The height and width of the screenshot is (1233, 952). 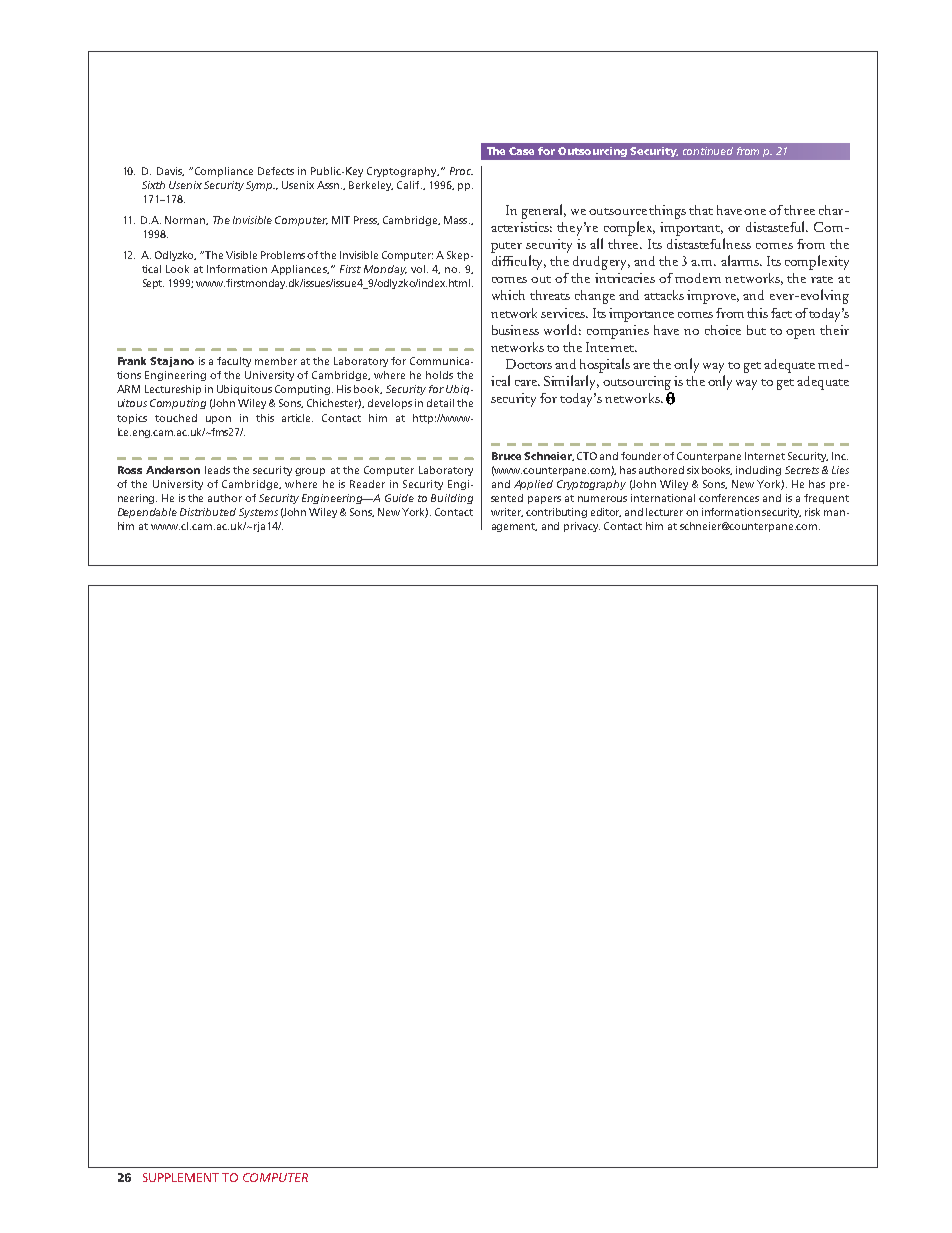 What do you see at coordinates (755, 212) in the screenshot?
I see `one` at bounding box center [755, 212].
